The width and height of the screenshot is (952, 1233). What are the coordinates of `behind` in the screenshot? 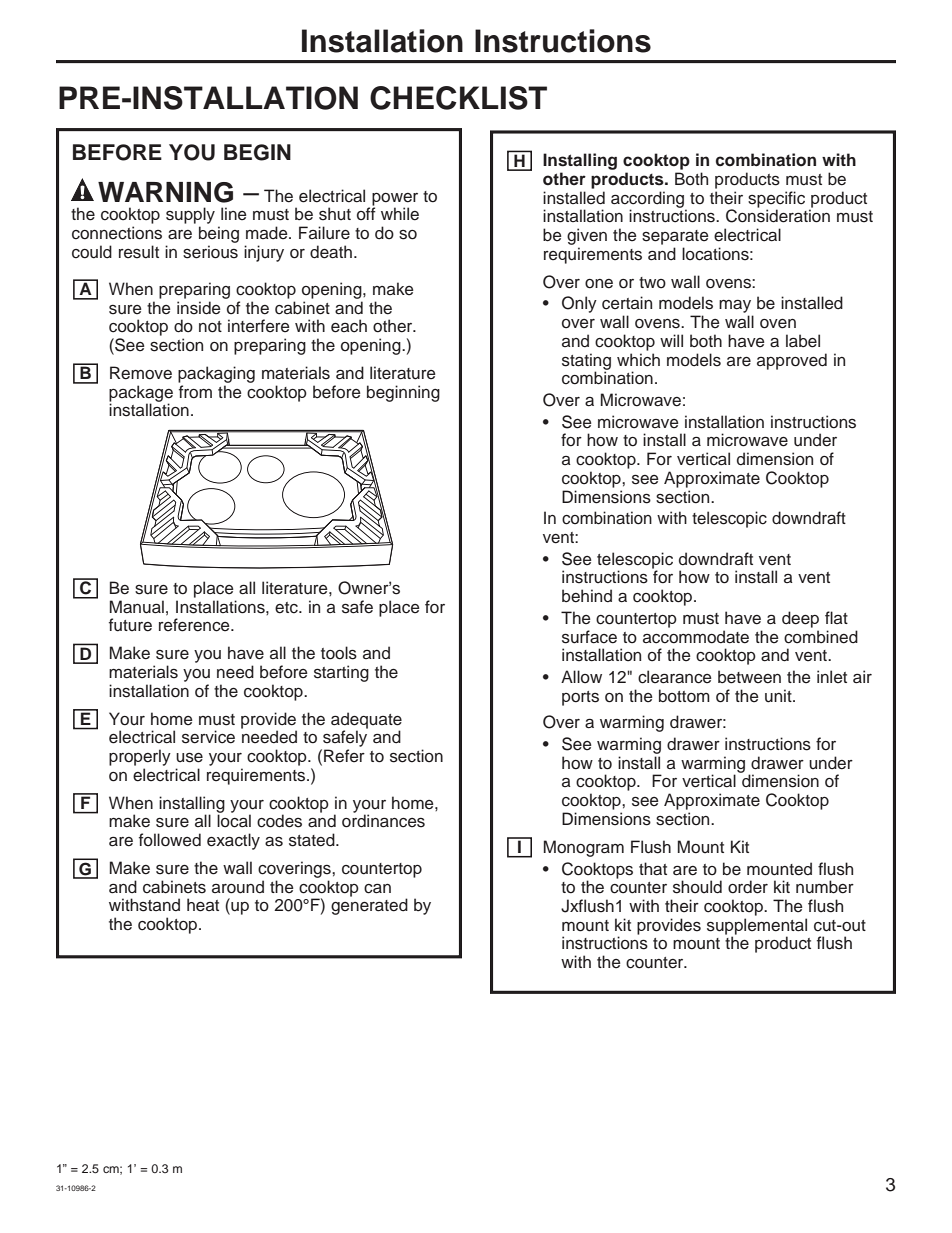 It's located at (587, 596).
